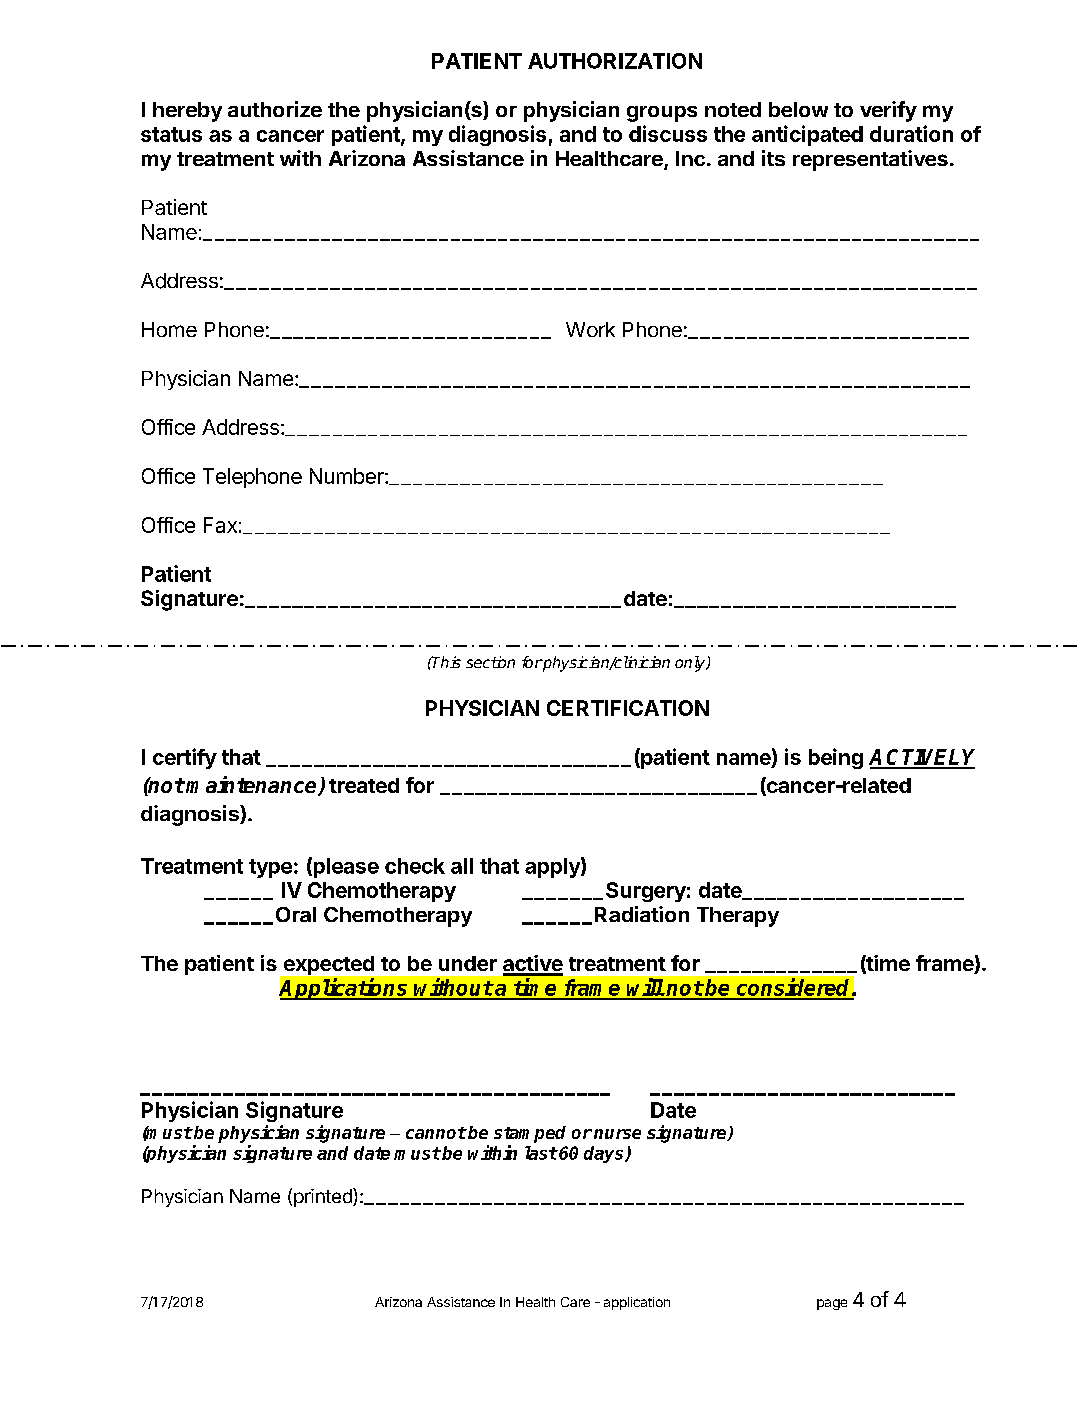 The image size is (1083, 1402). What do you see at coordinates (169, 329) in the document?
I see `Home` at bounding box center [169, 329].
